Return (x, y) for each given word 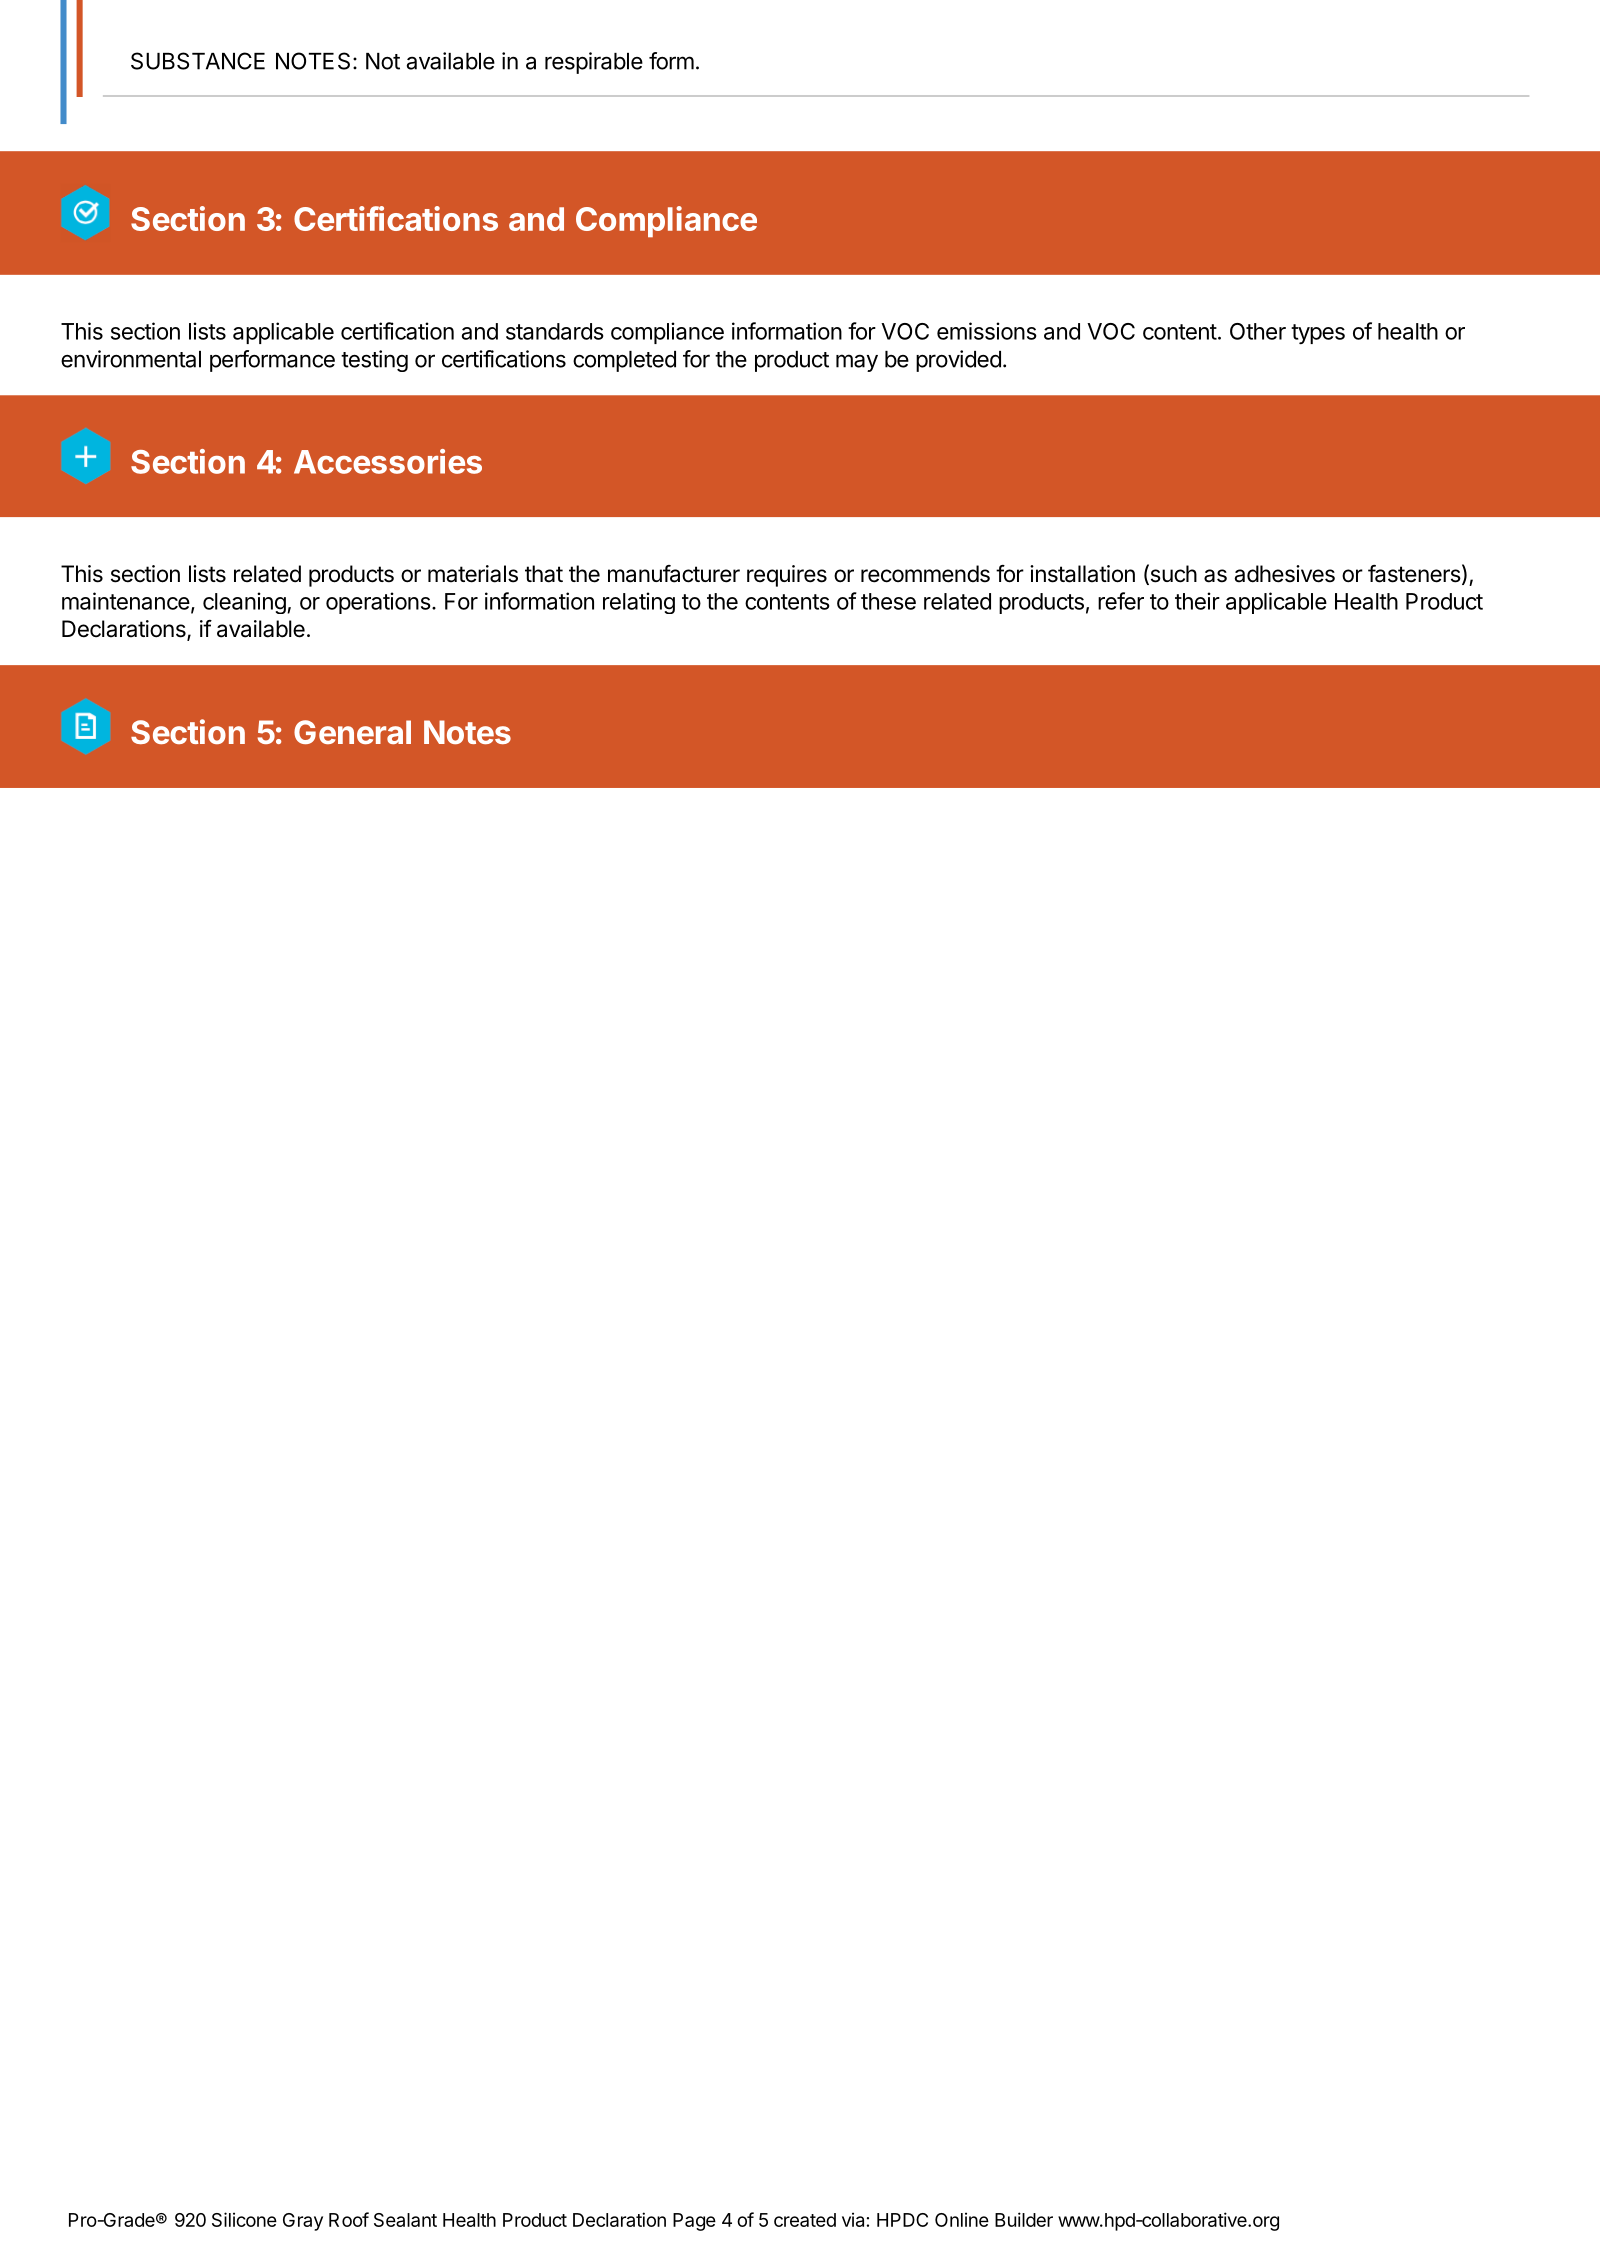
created (805, 2220)
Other (1258, 331)
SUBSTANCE (198, 61)
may (857, 363)
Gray (303, 2222)
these (888, 601)
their (1197, 601)
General (352, 732)
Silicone (244, 2219)
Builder (1024, 2219)
